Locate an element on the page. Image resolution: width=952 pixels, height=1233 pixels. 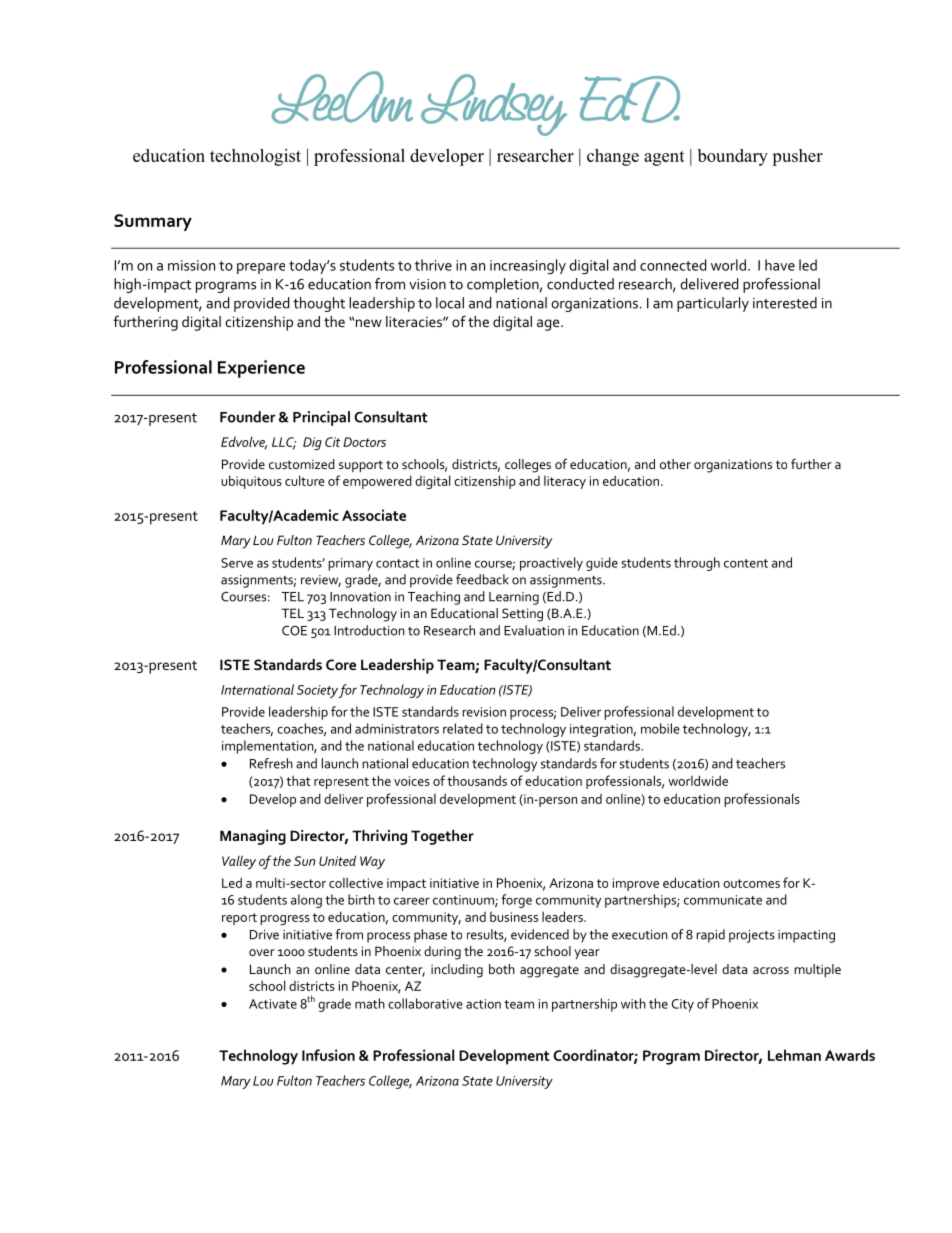
ubiquitous is located at coordinates (251, 482).
